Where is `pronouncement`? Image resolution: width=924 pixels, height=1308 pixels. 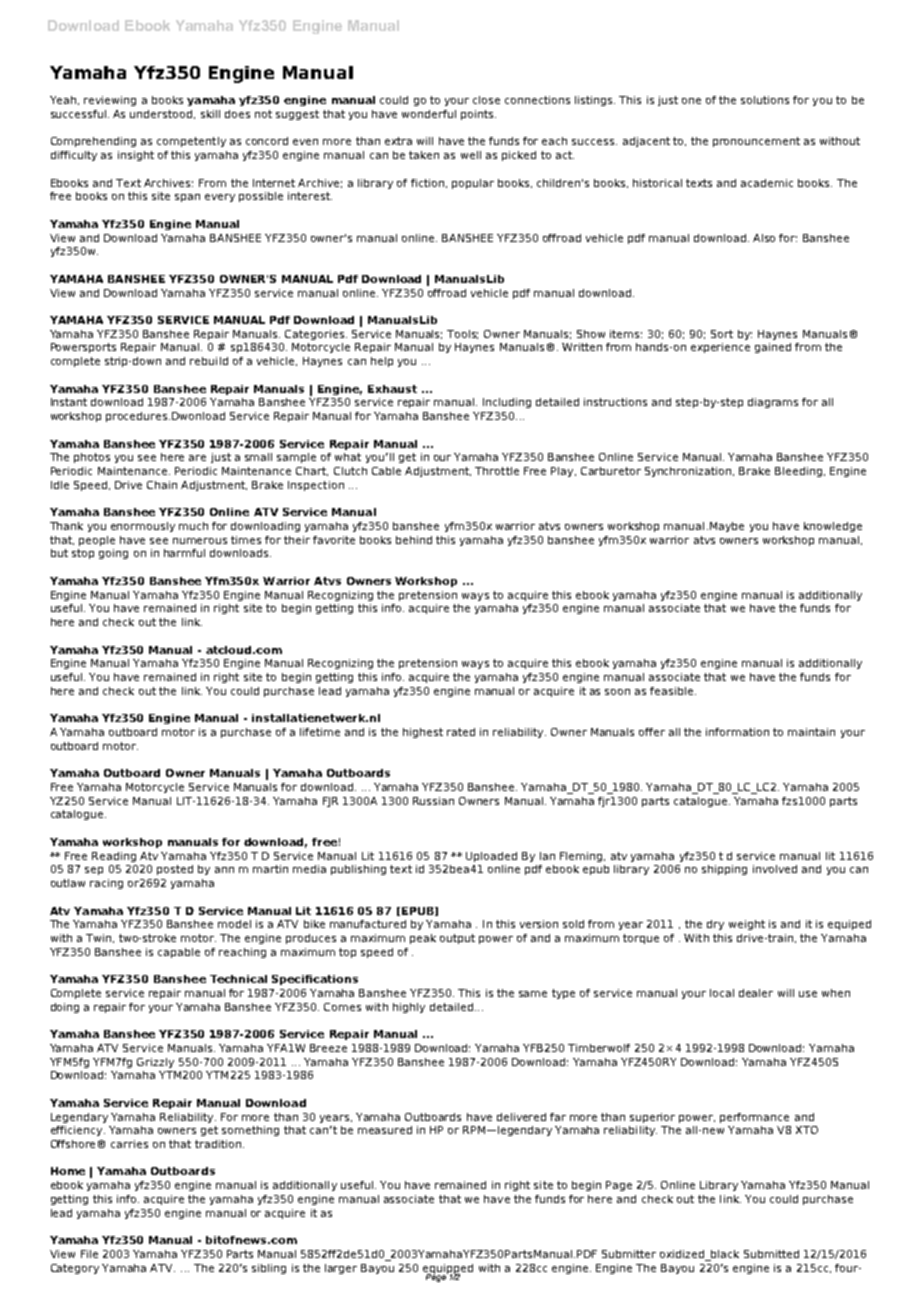
pronouncement is located at coordinates (756, 142).
